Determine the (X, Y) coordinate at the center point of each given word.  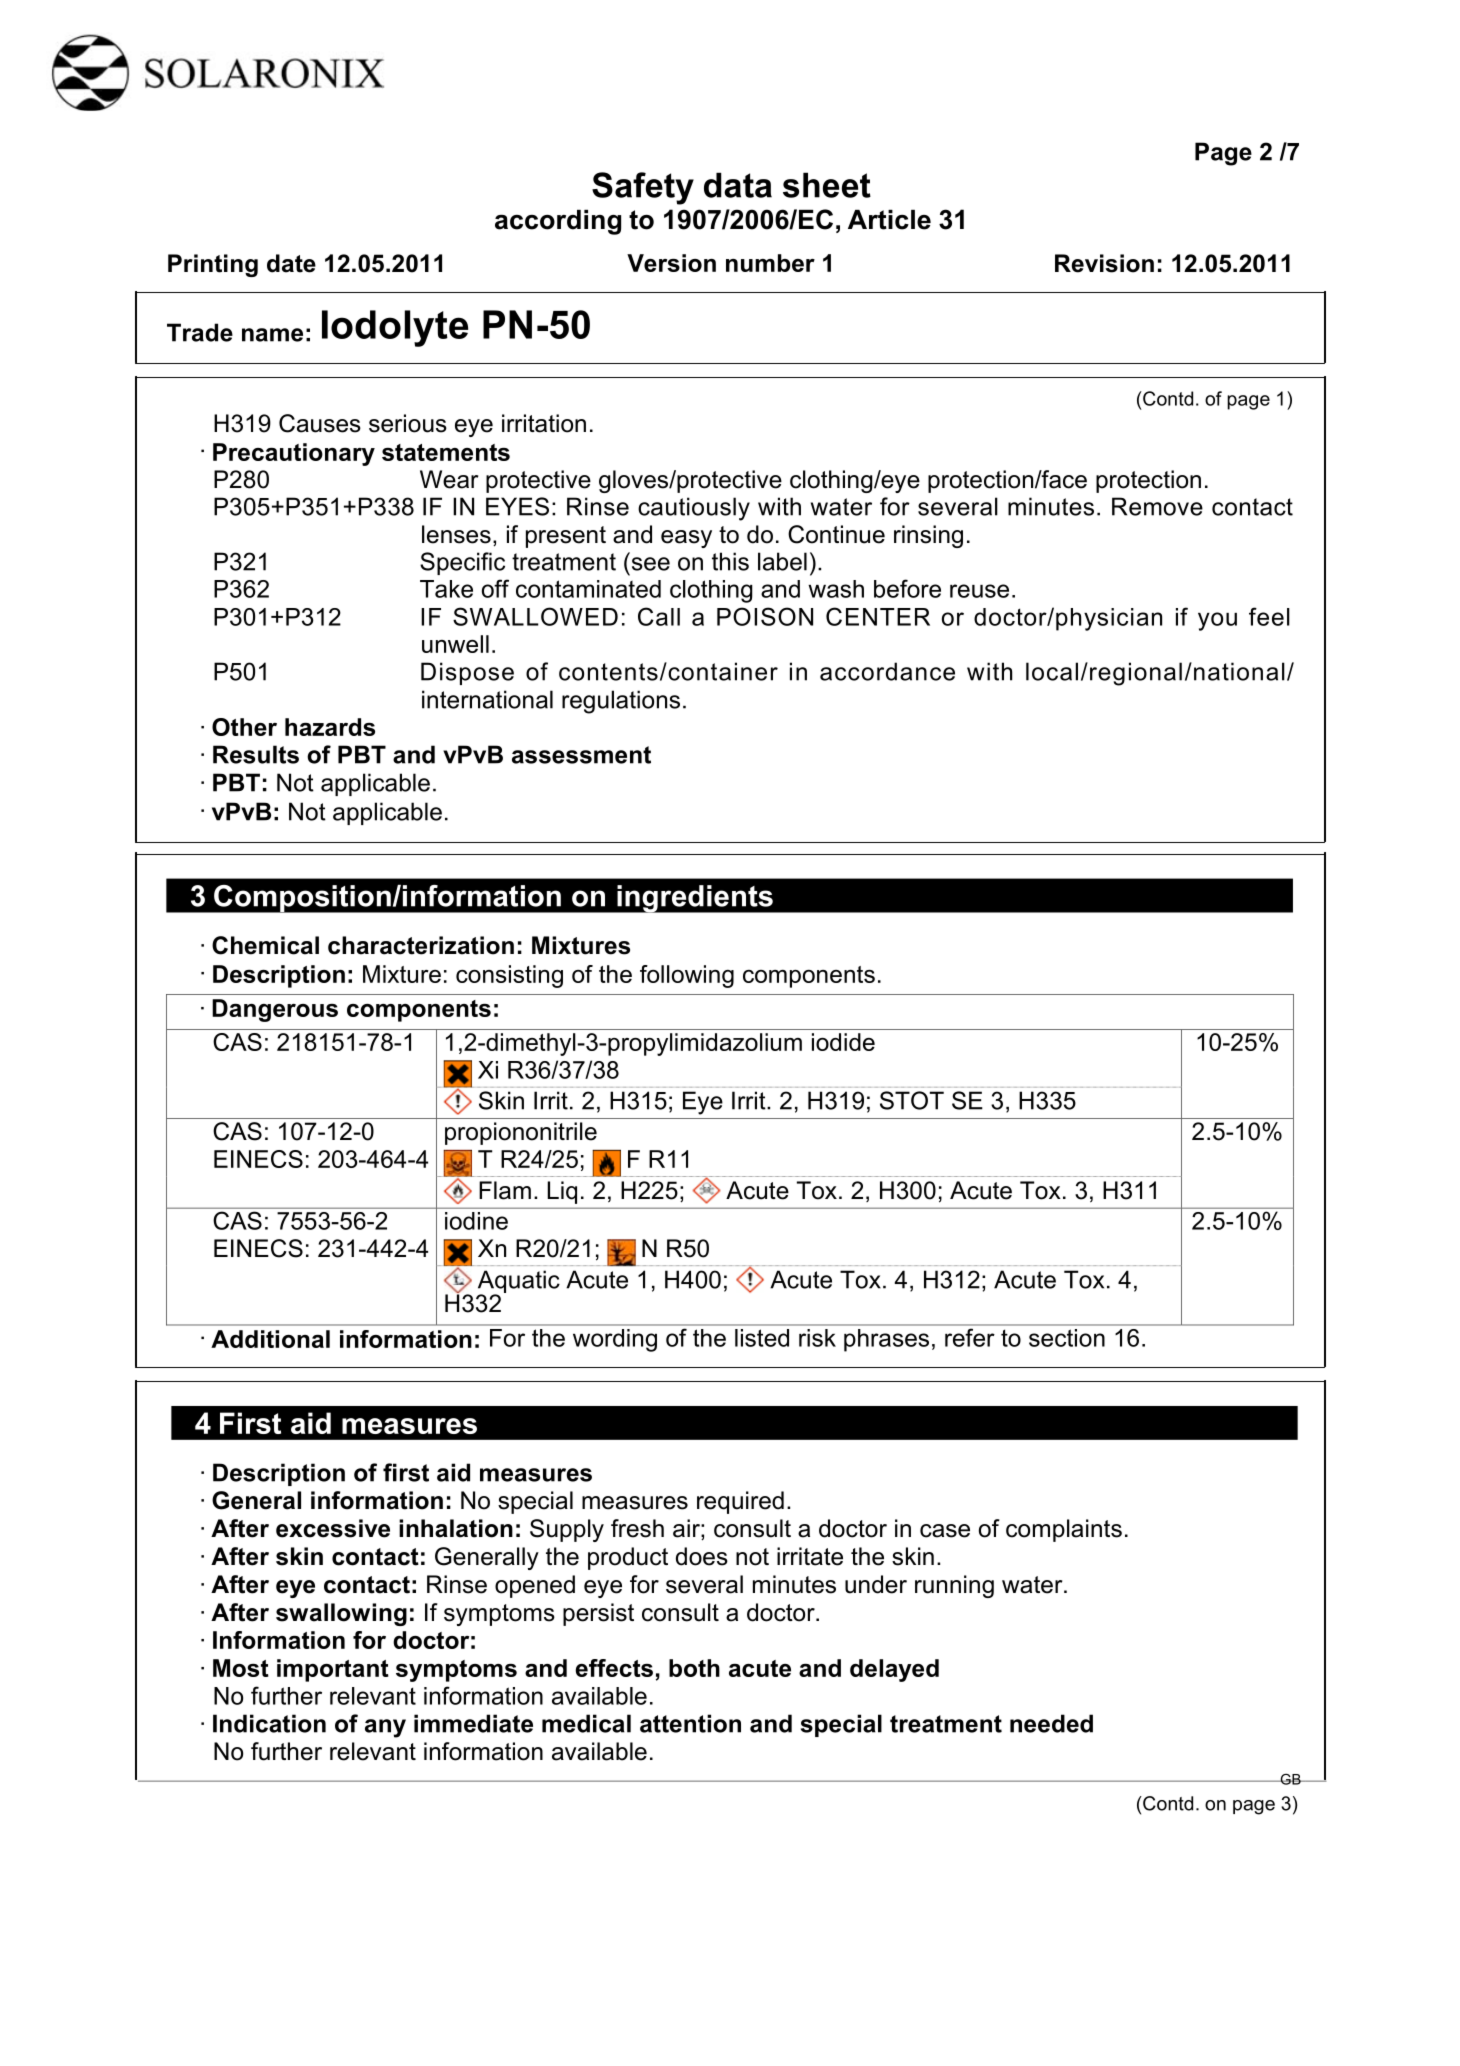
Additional (270, 1339)
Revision (1104, 263)
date (291, 263)
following (687, 976)
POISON (765, 616)
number (770, 263)
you (1217, 621)
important (333, 1670)
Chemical (265, 945)
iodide (843, 1042)
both (694, 1668)
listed (762, 1338)
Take (446, 589)
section (1067, 1338)
